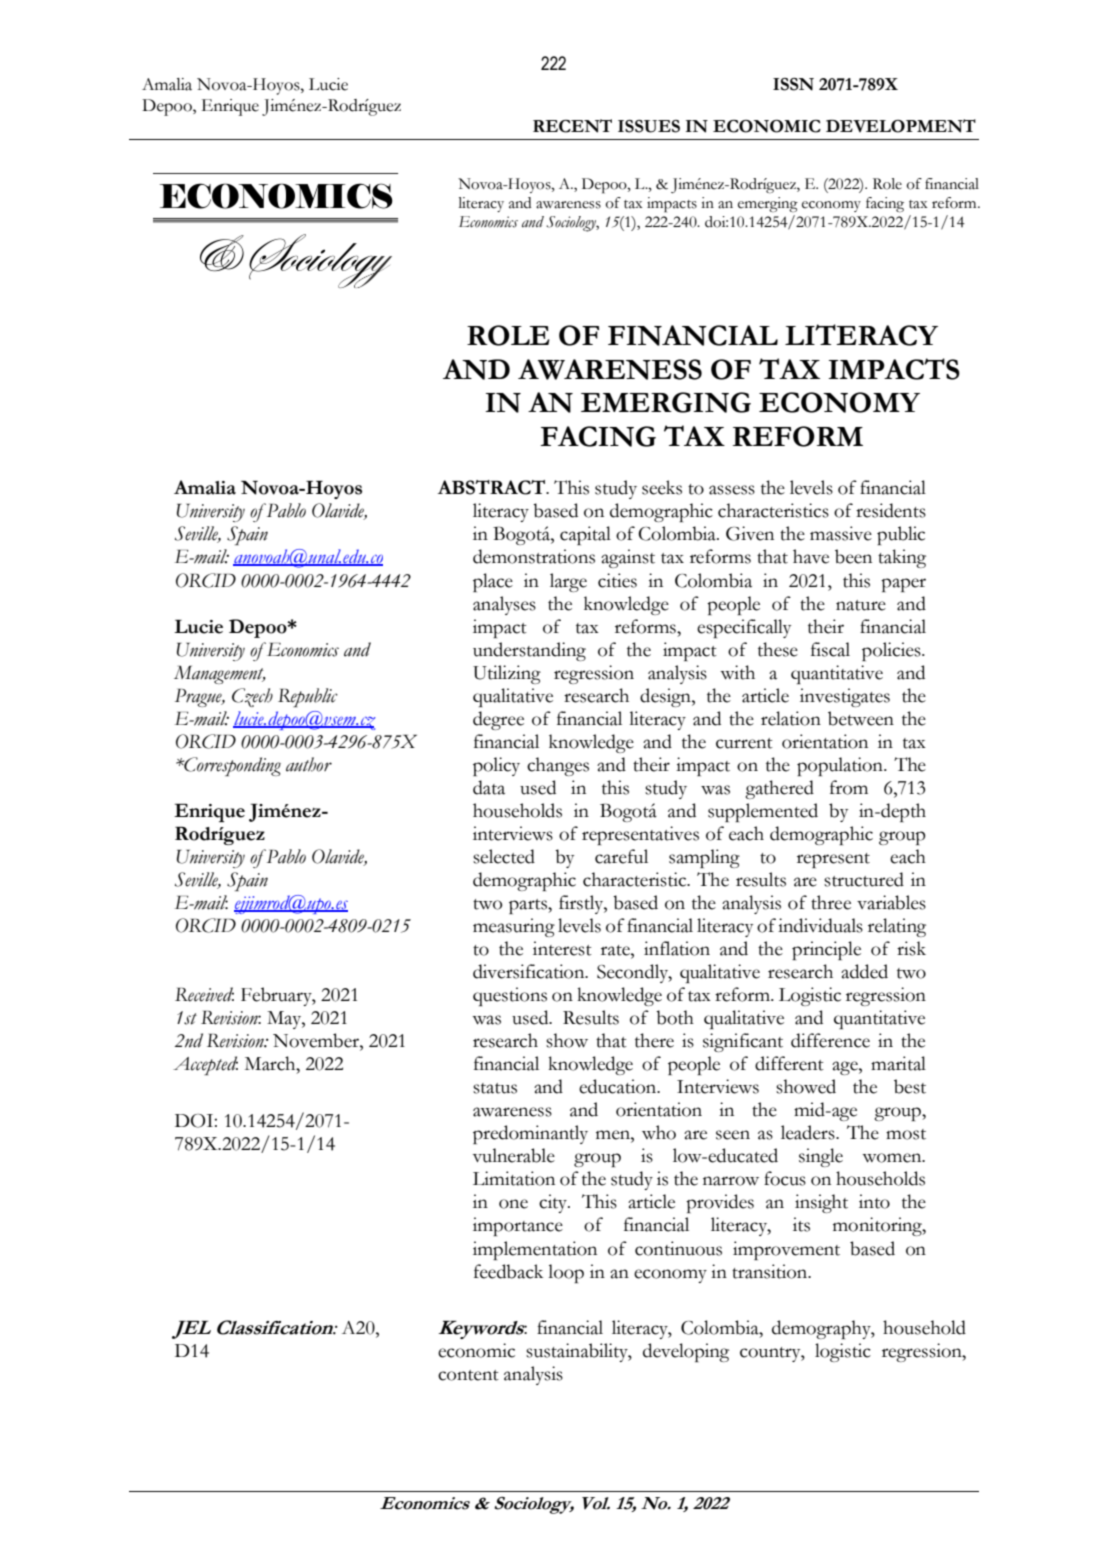  Describe the element at coordinates (649, 126) in the document. I see `ISSUES` at that location.
